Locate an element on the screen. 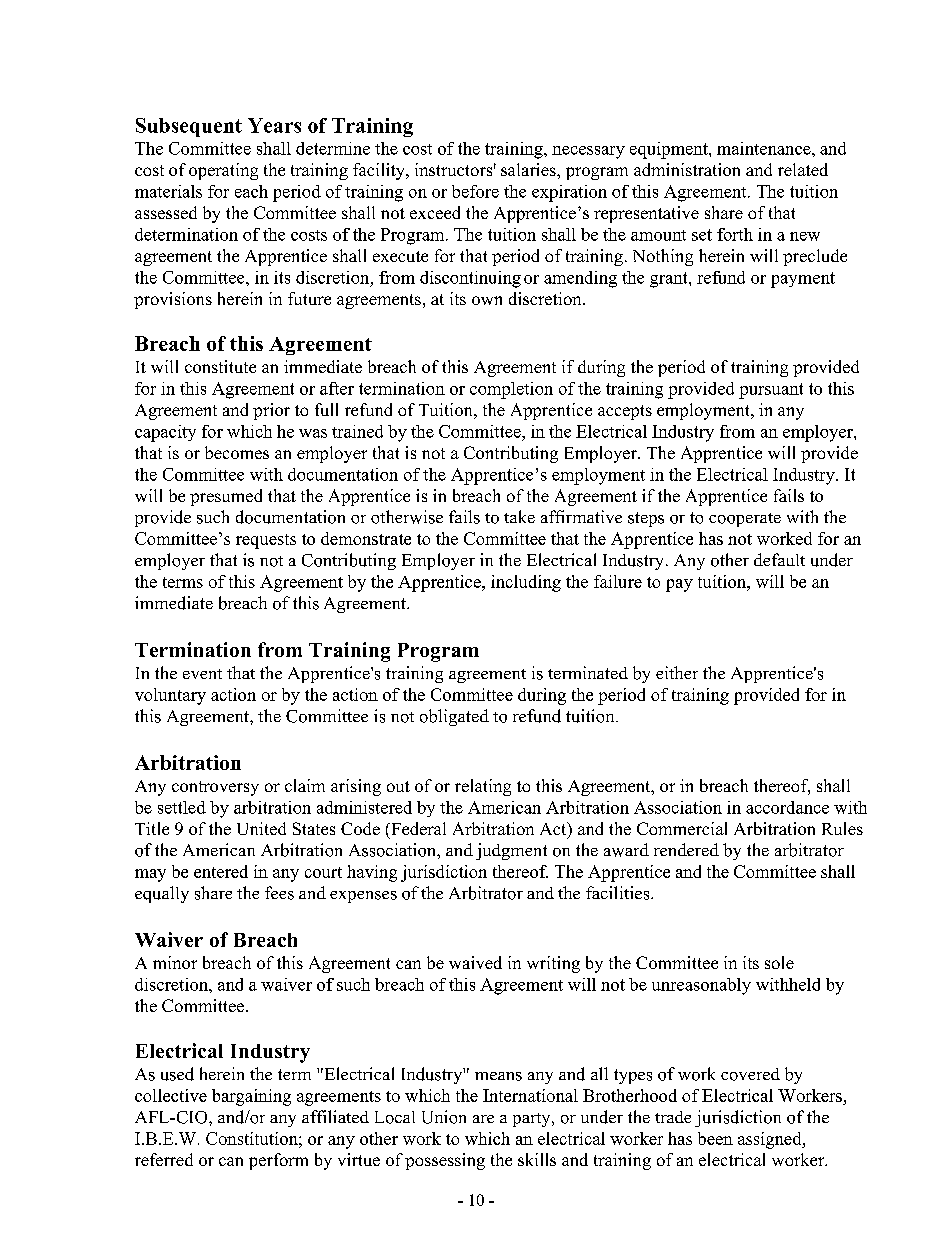 This screenshot has height=1233, width=952. accordance is located at coordinates (787, 807).
